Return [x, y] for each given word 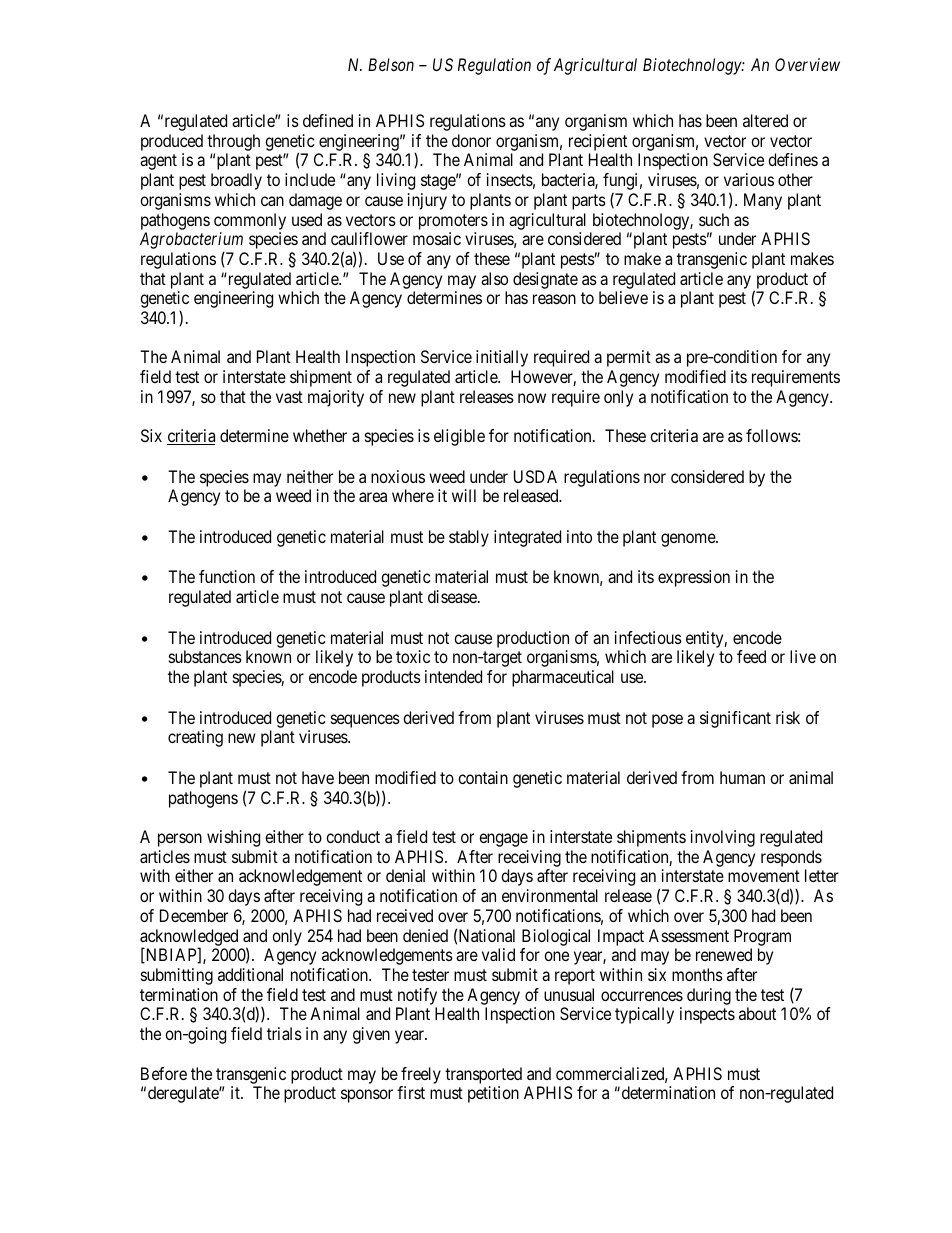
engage [503, 840]
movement [764, 876]
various [749, 179]
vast [289, 397]
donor [471, 140]
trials [284, 1033]
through [233, 142]
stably [469, 538]
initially [502, 358]
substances [205, 656]
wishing [233, 838]
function [227, 576]
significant [735, 719]
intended [453, 676]
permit [629, 358]
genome [689, 540]
